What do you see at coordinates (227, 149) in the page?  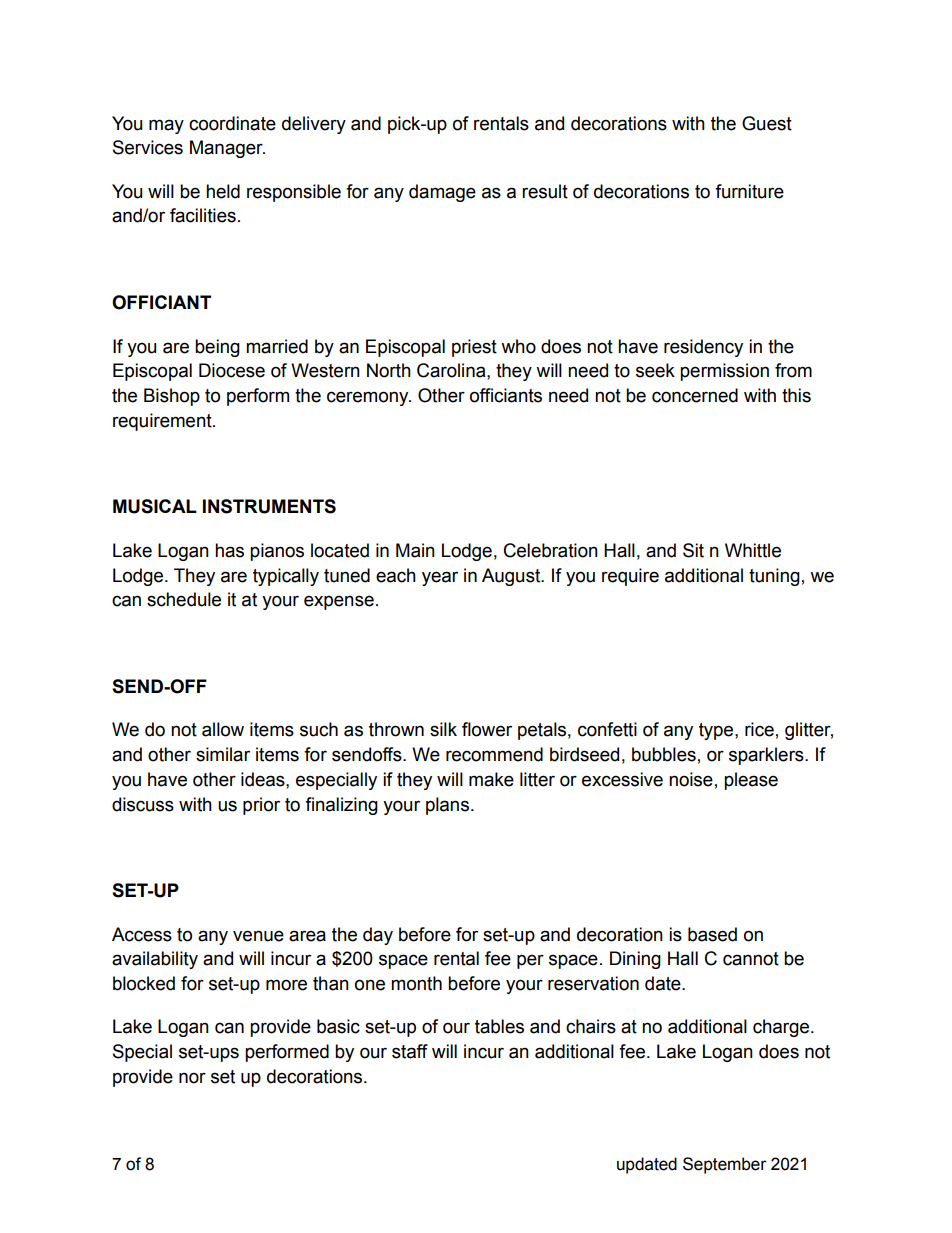 I see `Manager` at bounding box center [227, 149].
